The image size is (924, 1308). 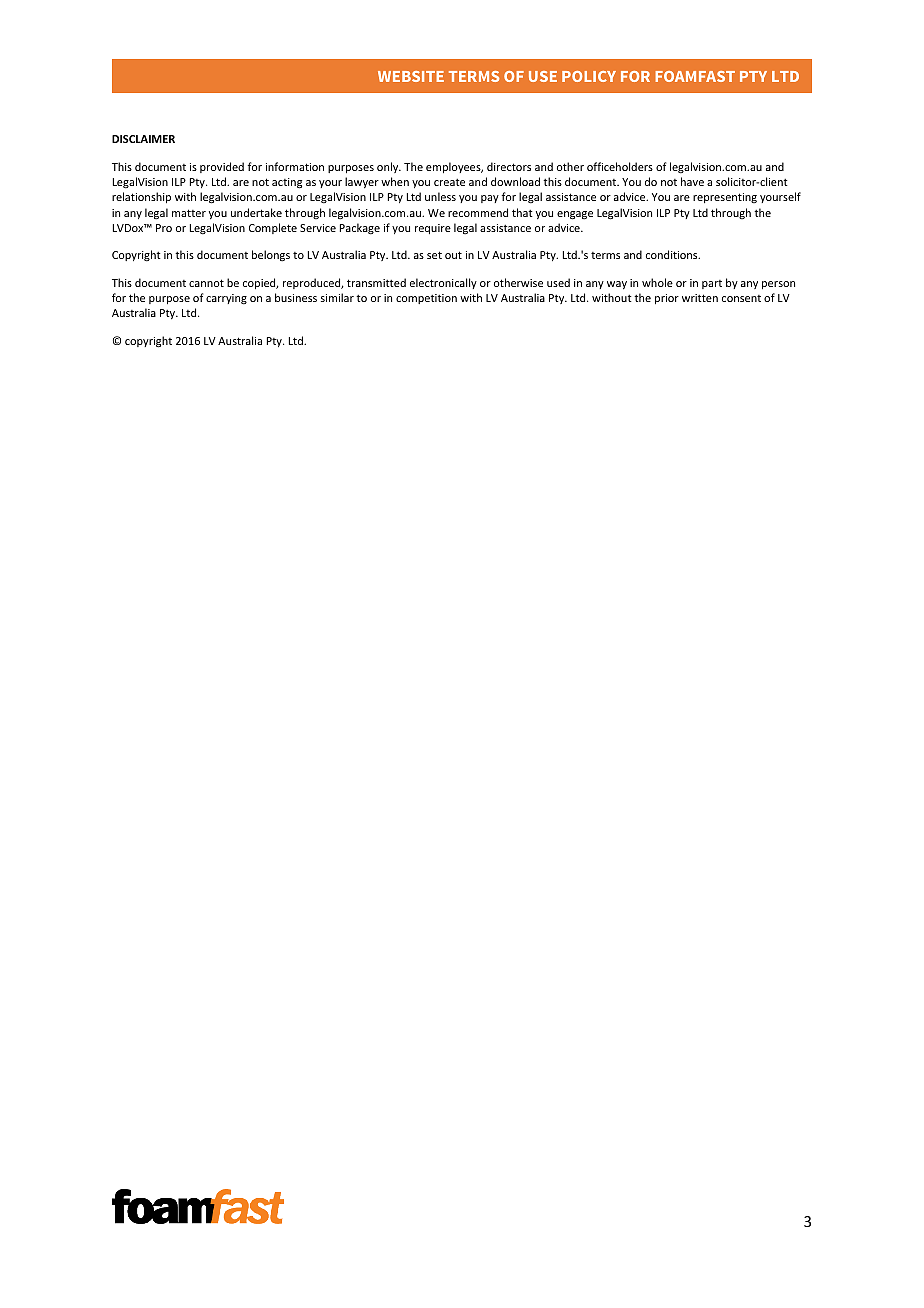 What do you see at coordinates (589, 76) in the screenshot?
I see `POLICY` at bounding box center [589, 76].
